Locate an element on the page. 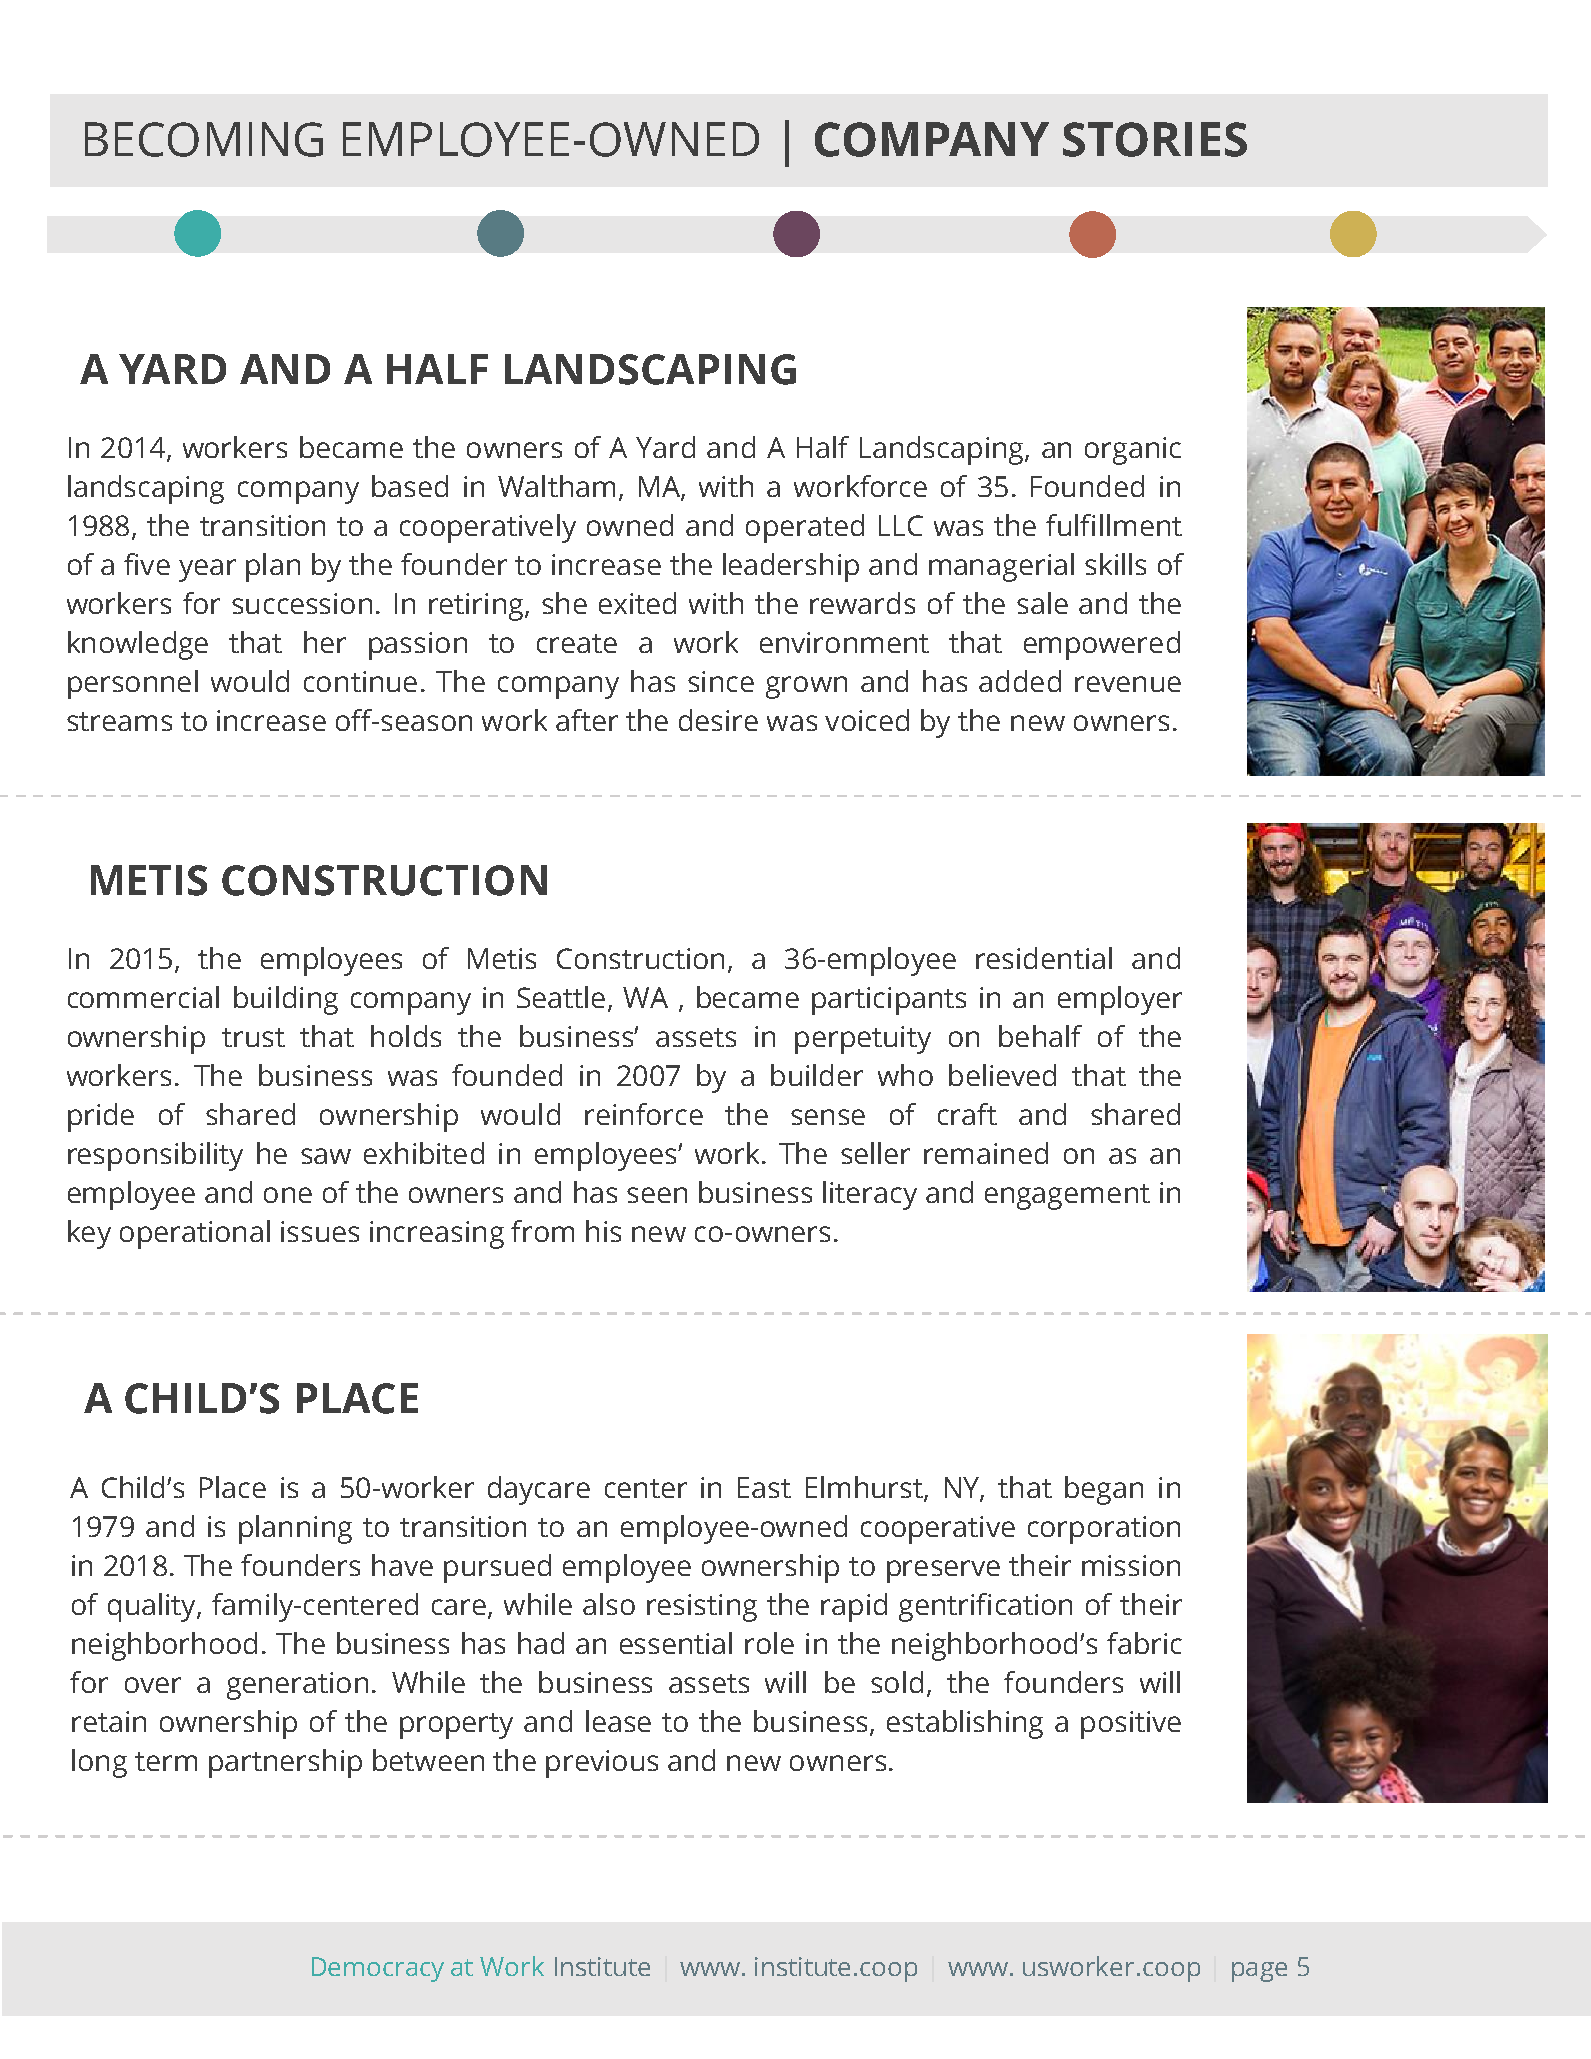 Image resolution: width=1591 pixels, height=2059 pixels. BECOMING is located at coordinates (204, 139).
